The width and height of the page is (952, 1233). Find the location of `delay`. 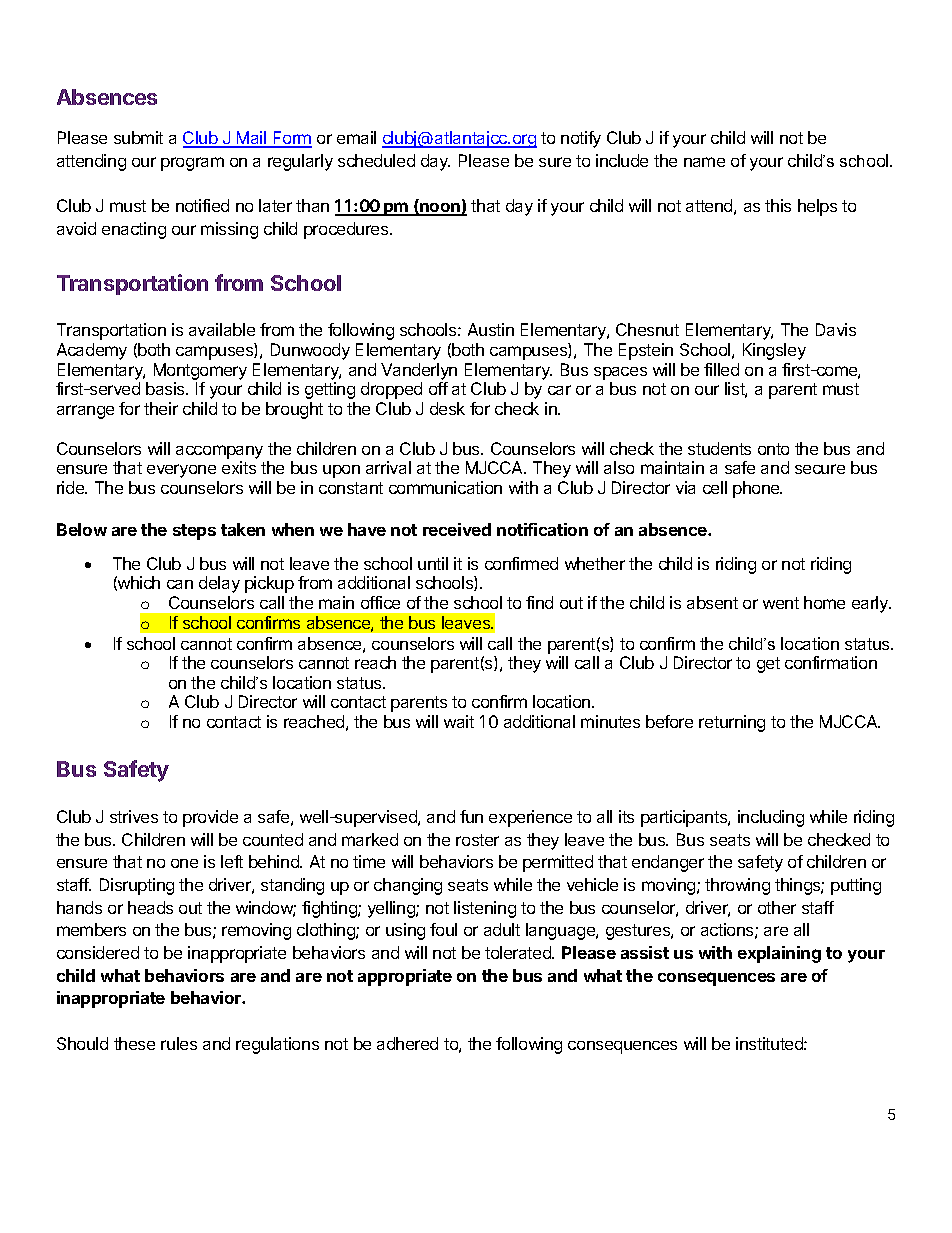

delay is located at coordinates (219, 584).
